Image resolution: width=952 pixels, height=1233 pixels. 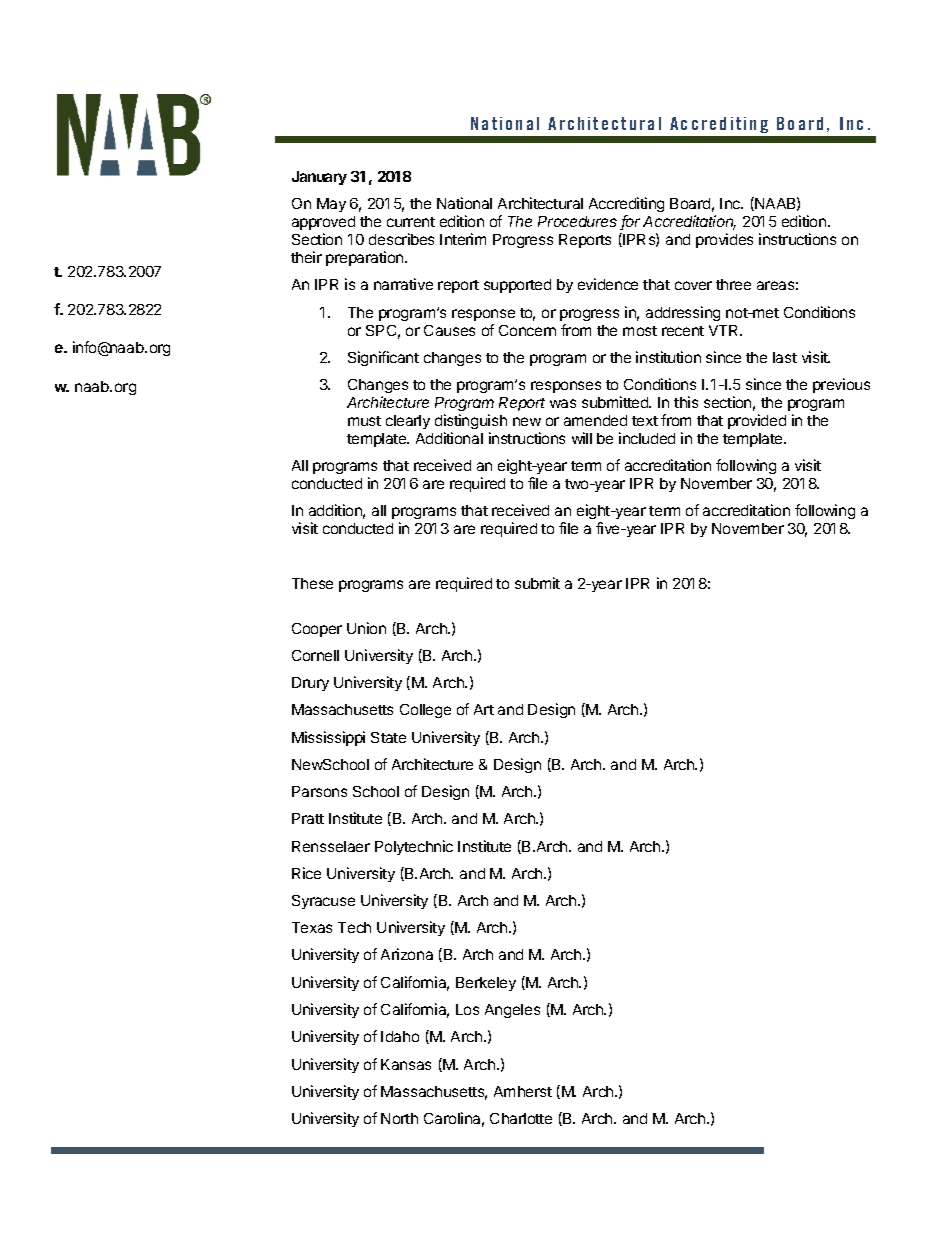 What do you see at coordinates (484, 709) in the screenshot?
I see `Art` at bounding box center [484, 709].
